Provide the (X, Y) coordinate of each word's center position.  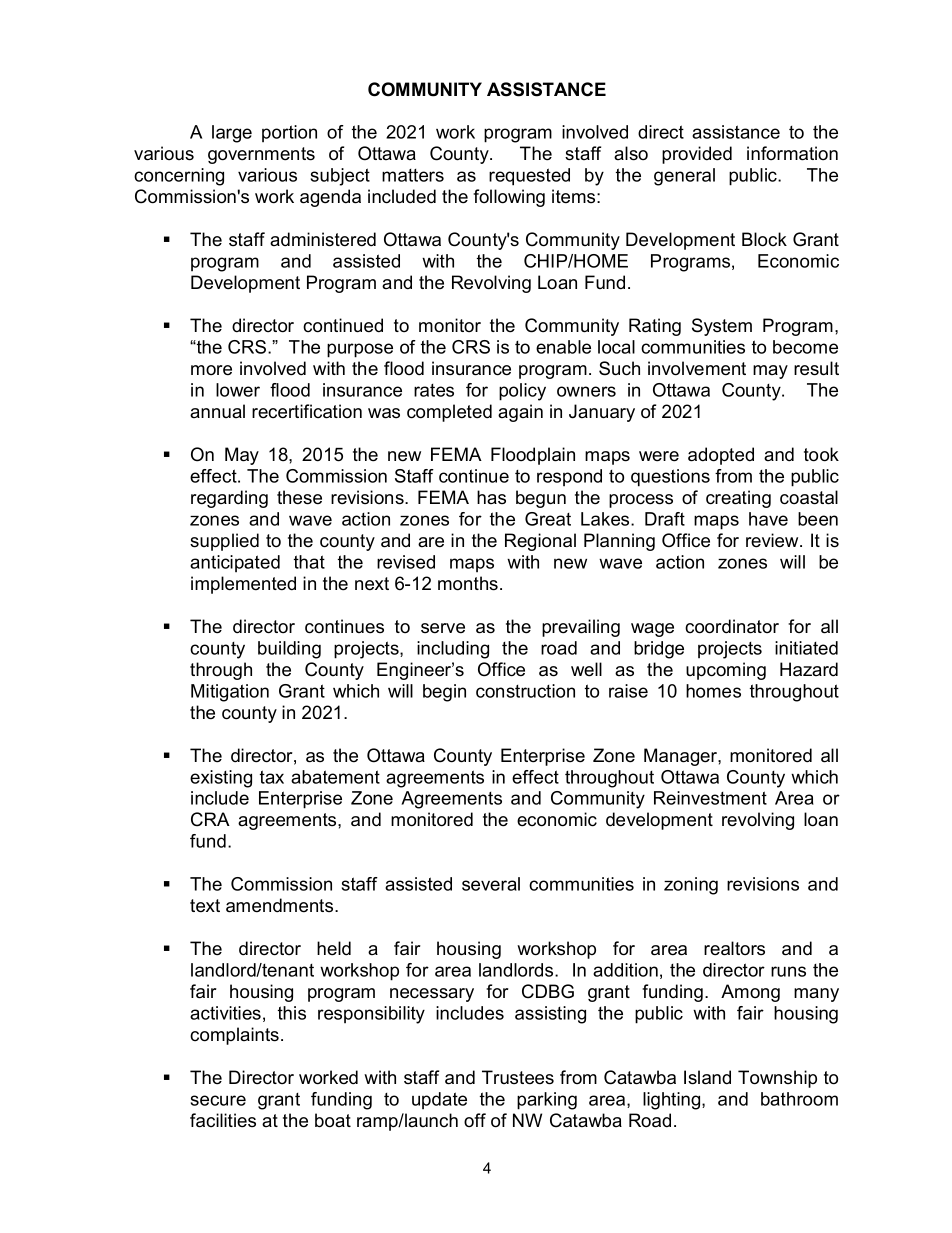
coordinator (732, 626)
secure (218, 1100)
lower (238, 390)
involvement (697, 368)
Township (777, 1079)
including (453, 650)
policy (522, 392)
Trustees (518, 1077)
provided (697, 155)
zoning (691, 886)
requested (529, 177)
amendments (281, 905)
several (491, 884)
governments (261, 155)
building (289, 650)
